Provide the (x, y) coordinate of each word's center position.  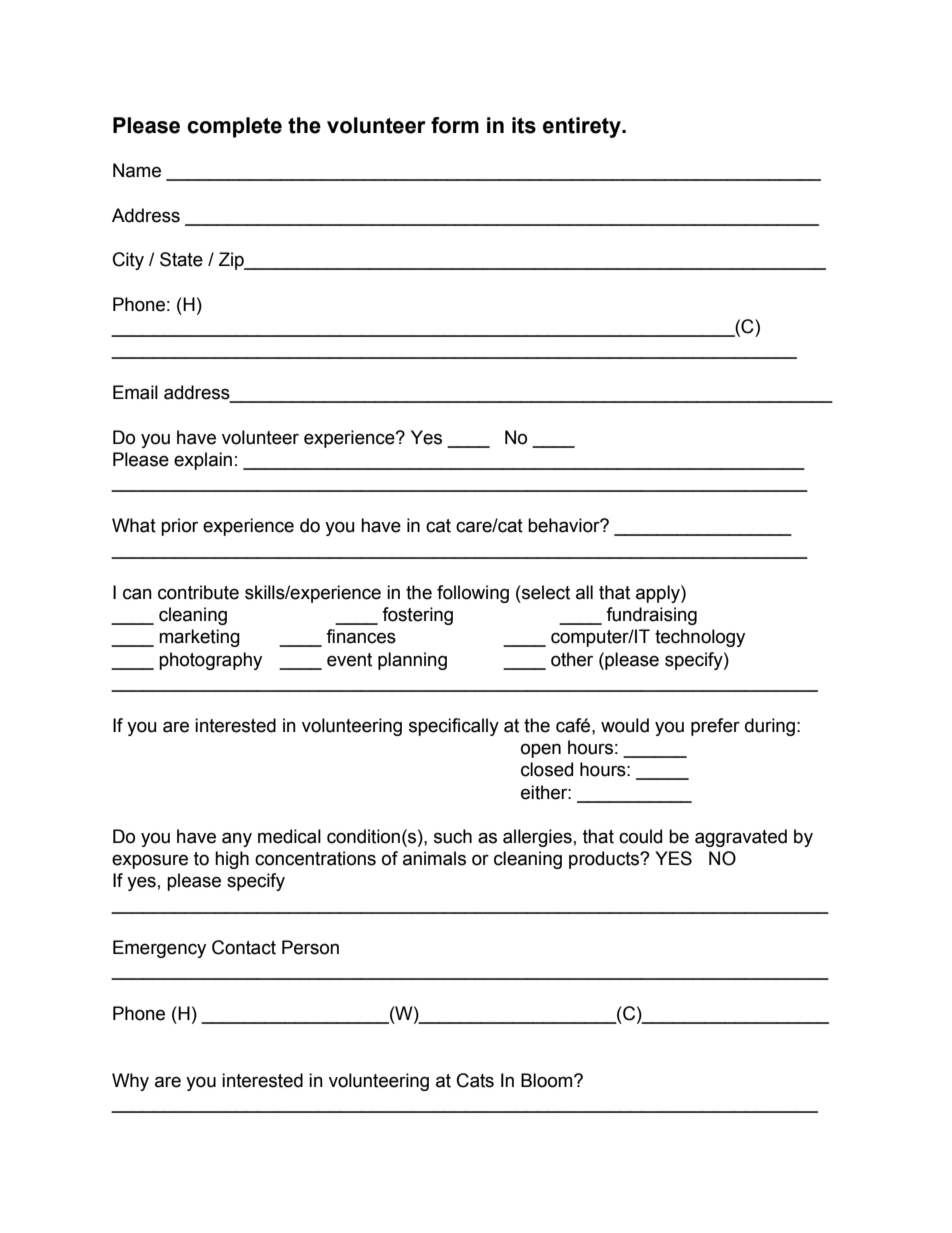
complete (234, 127)
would (625, 725)
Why (130, 1082)
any (237, 839)
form (455, 125)
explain (203, 461)
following (473, 594)
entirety (583, 127)
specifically (454, 727)
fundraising (651, 616)
